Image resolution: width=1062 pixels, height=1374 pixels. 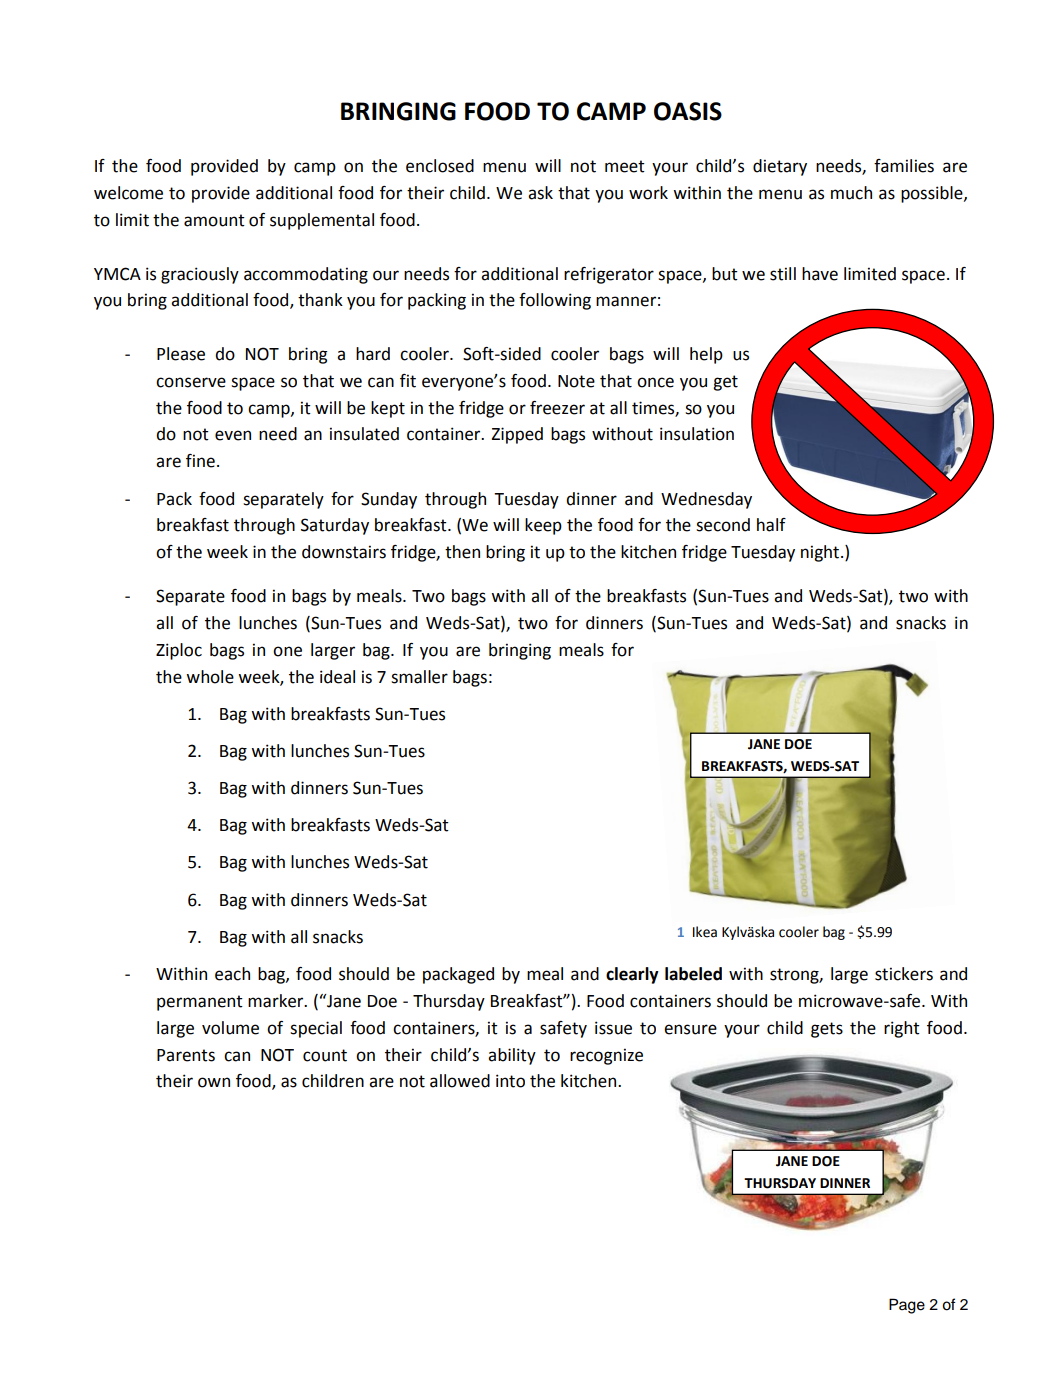 What do you see at coordinates (780, 167) in the screenshot?
I see `dietary` at bounding box center [780, 167].
